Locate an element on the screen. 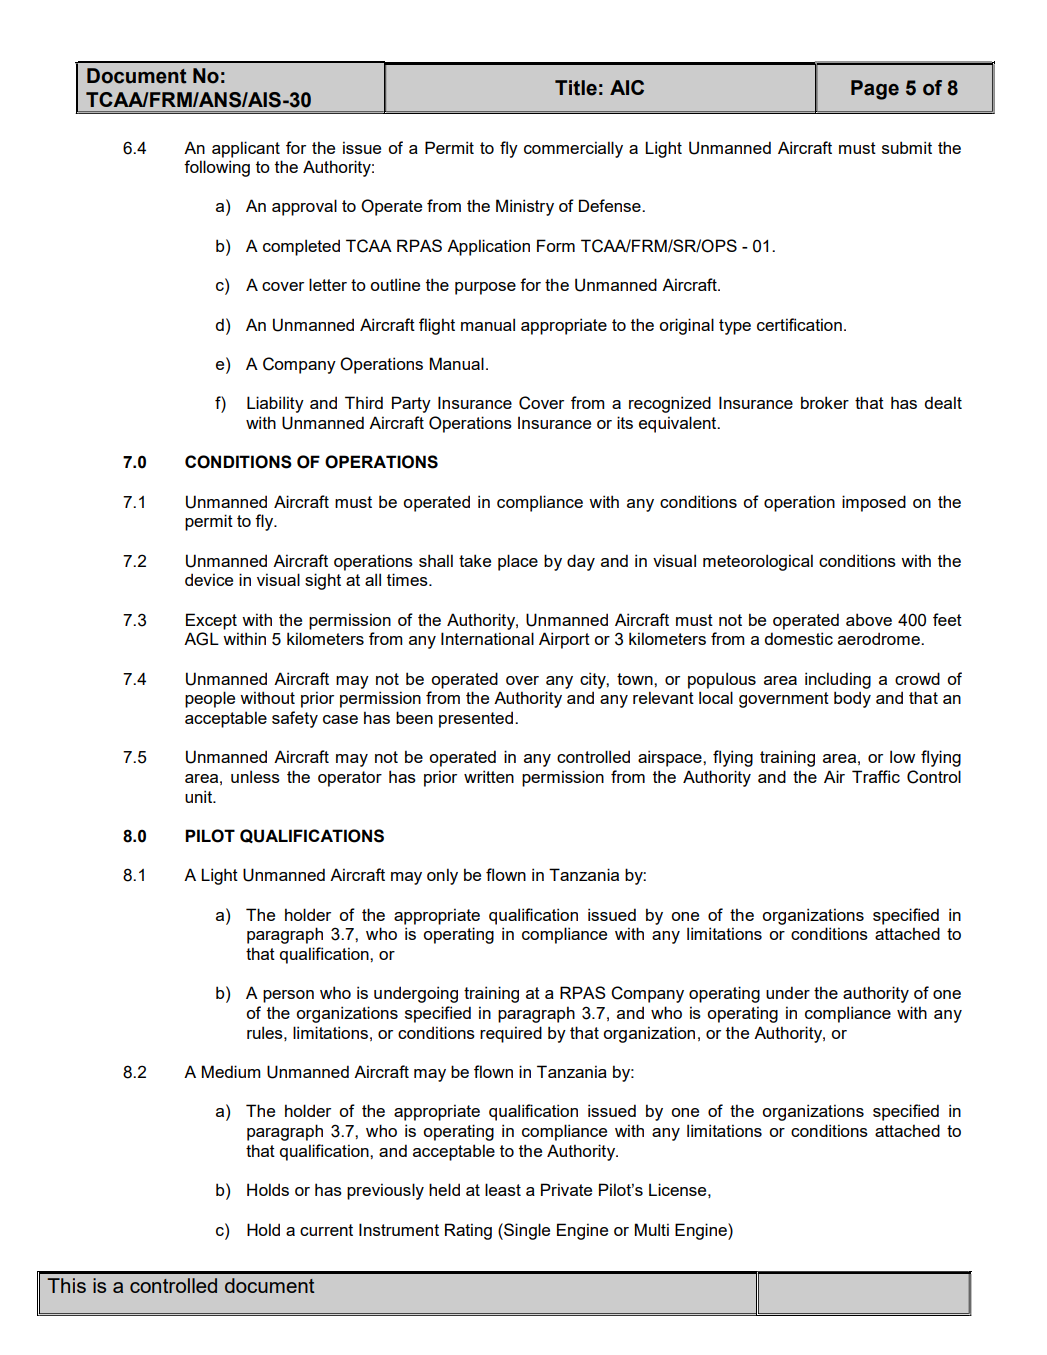  Page is located at coordinates (875, 90).
